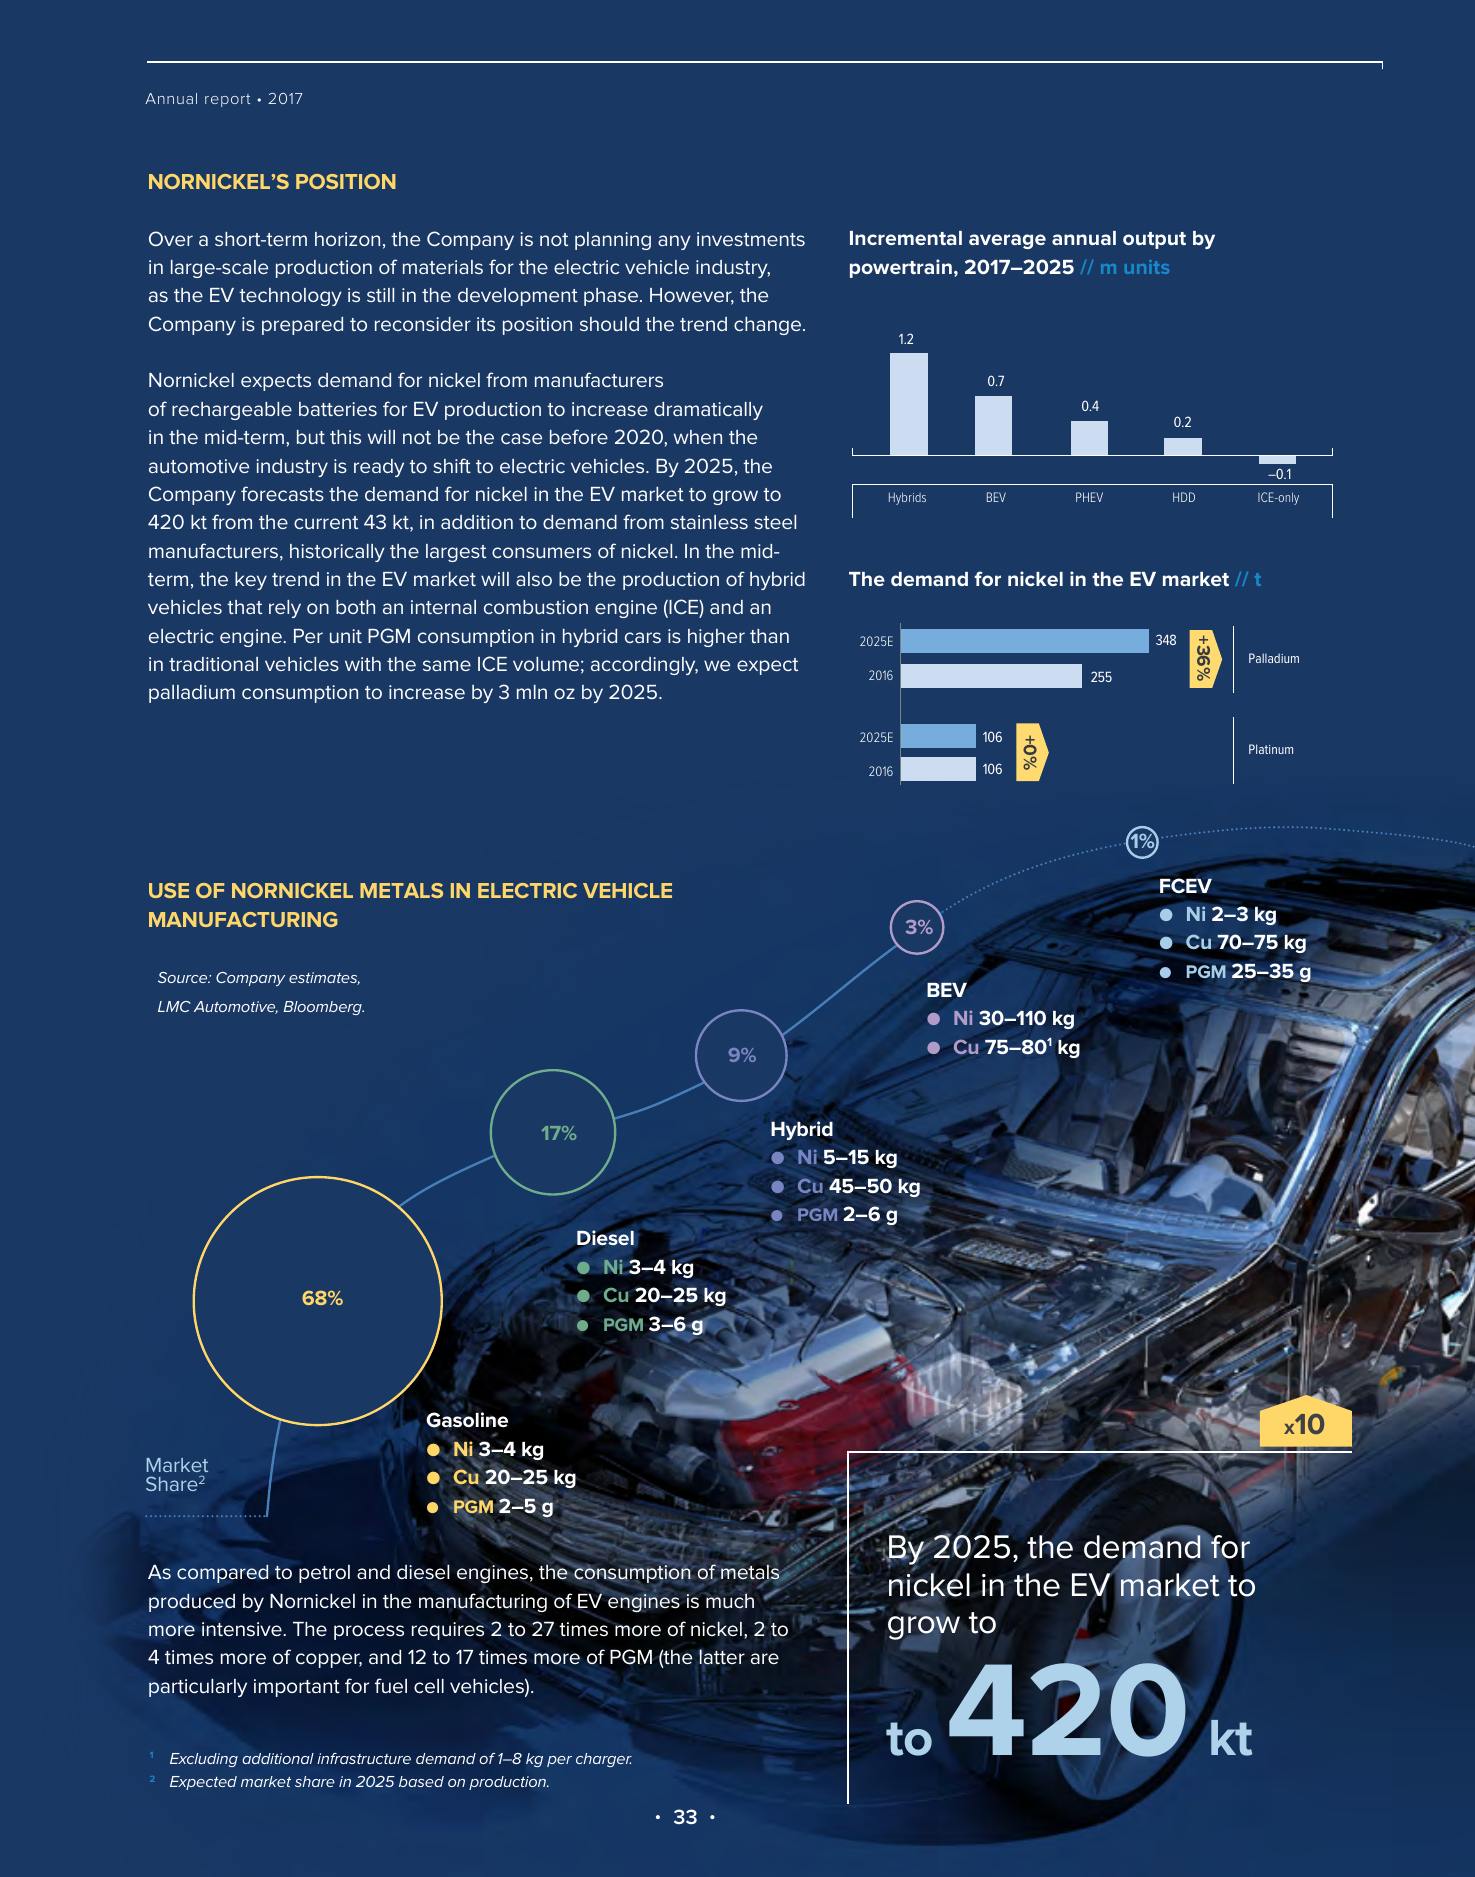 This page has width=1475, height=1877. What do you see at coordinates (1271, 749) in the page?
I see `Platinum` at bounding box center [1271, 749].
